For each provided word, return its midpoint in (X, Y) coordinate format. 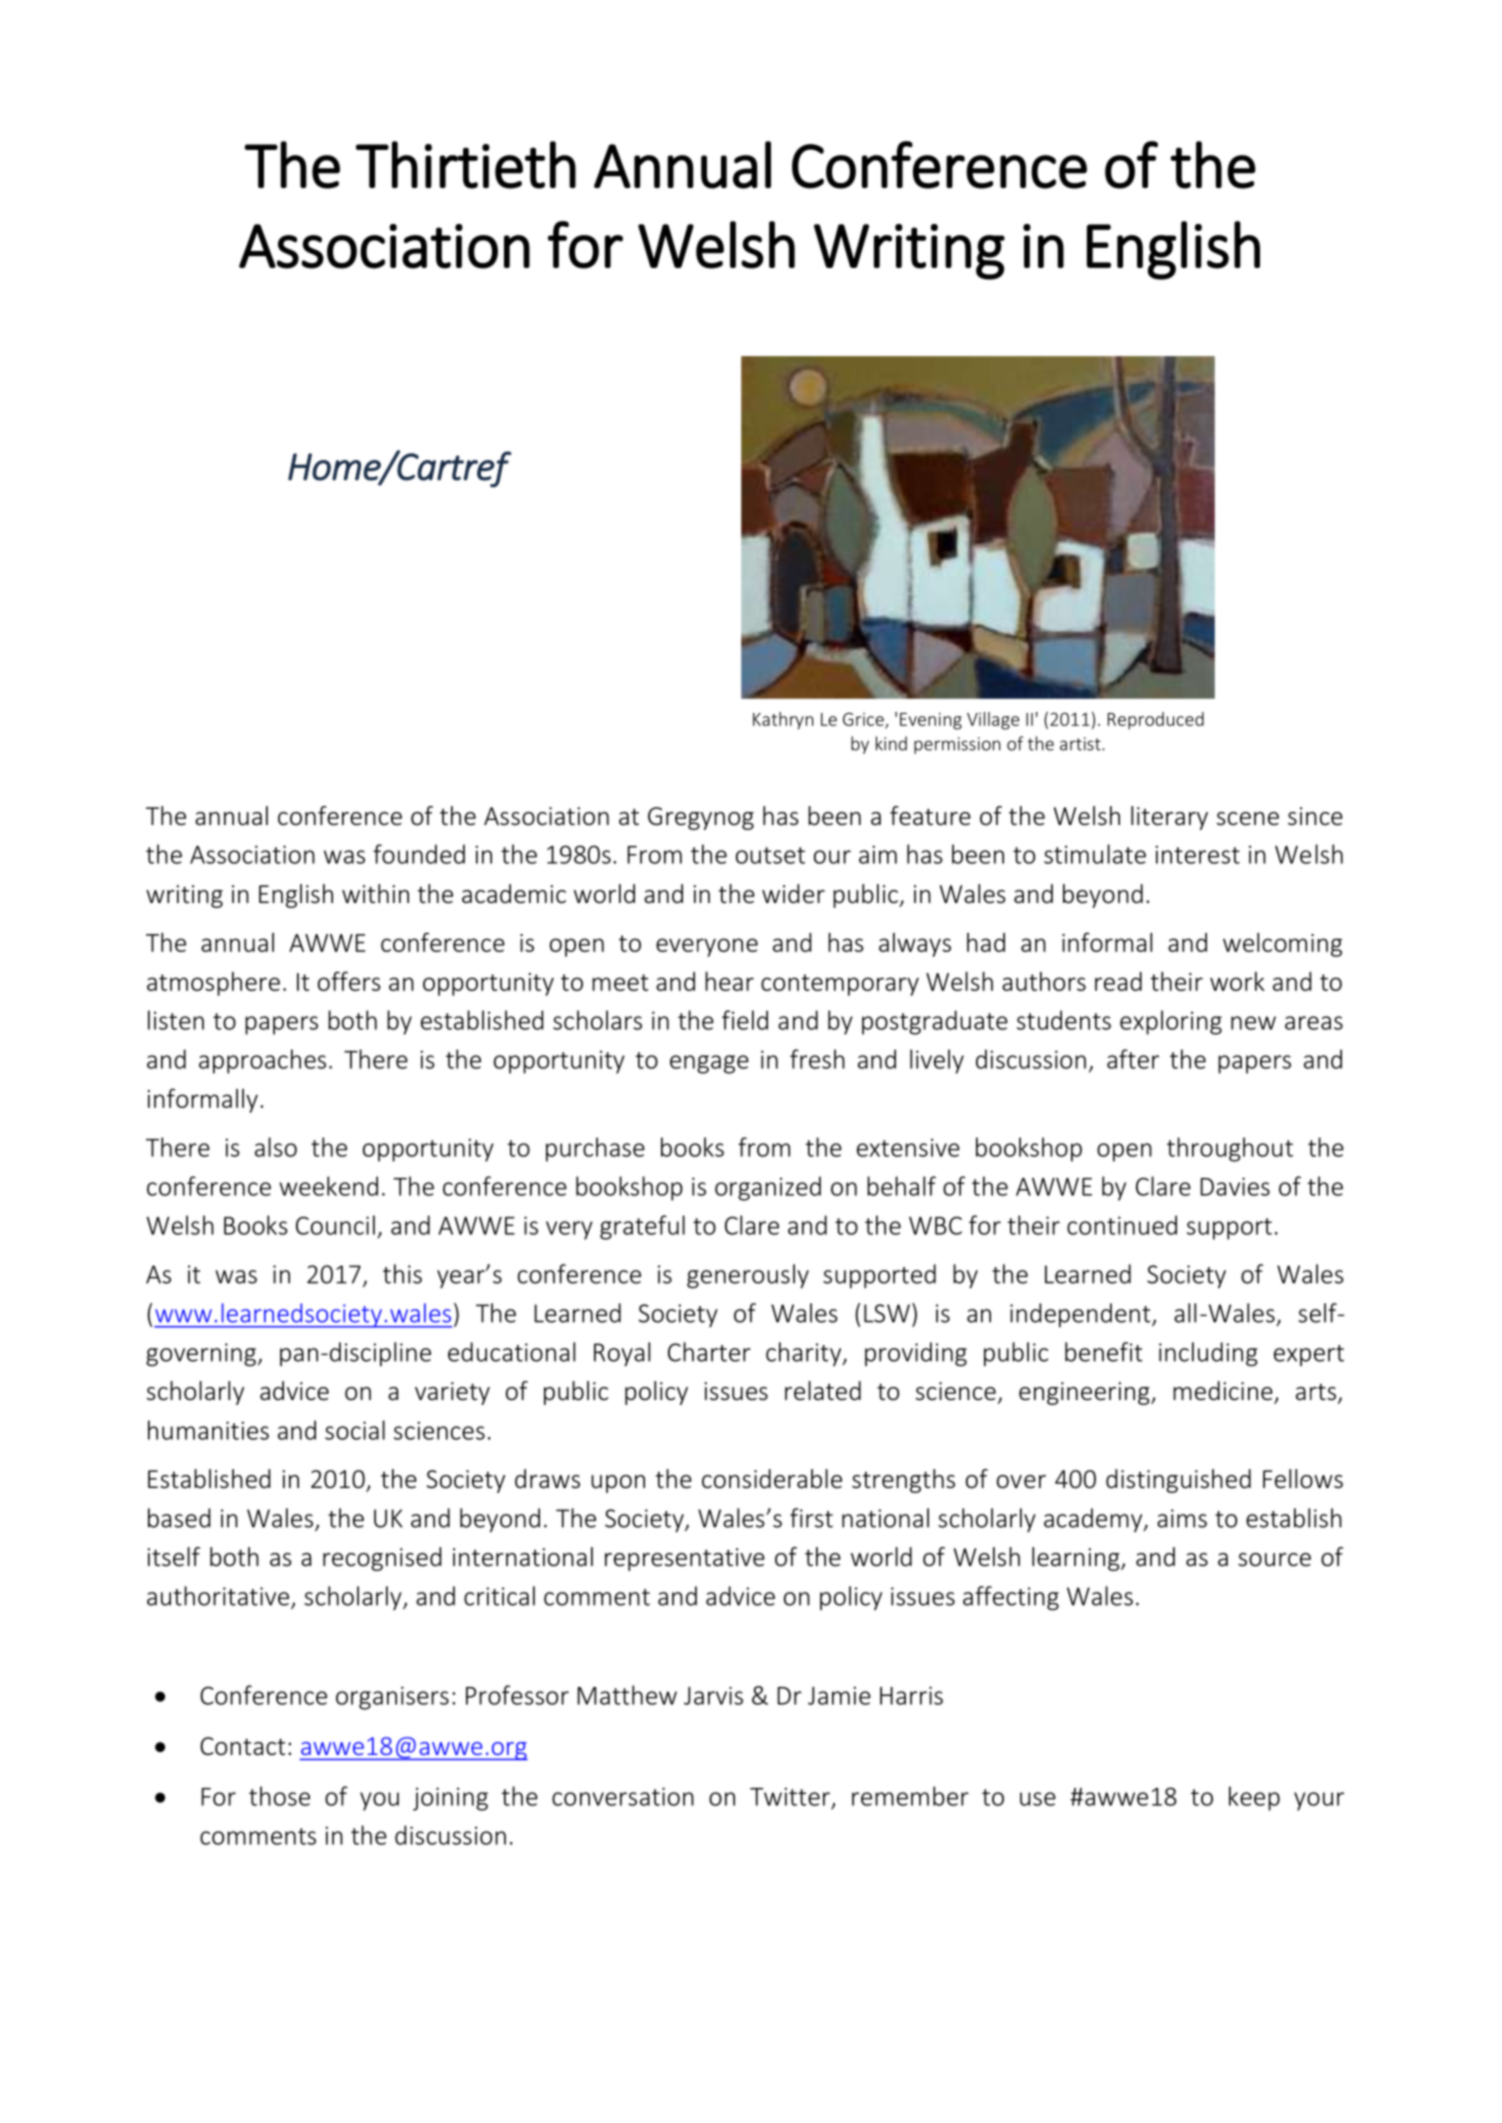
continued (1122, 1225)
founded (419, 854)
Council (335, 1225)
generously (748, 1276)
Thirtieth (466, 165)
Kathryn (783, 721)
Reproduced (1156, 721)
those (279, 1796)
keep (1254, 1798)
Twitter (790, 1796)
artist (1081, 744)
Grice (864, 720)
